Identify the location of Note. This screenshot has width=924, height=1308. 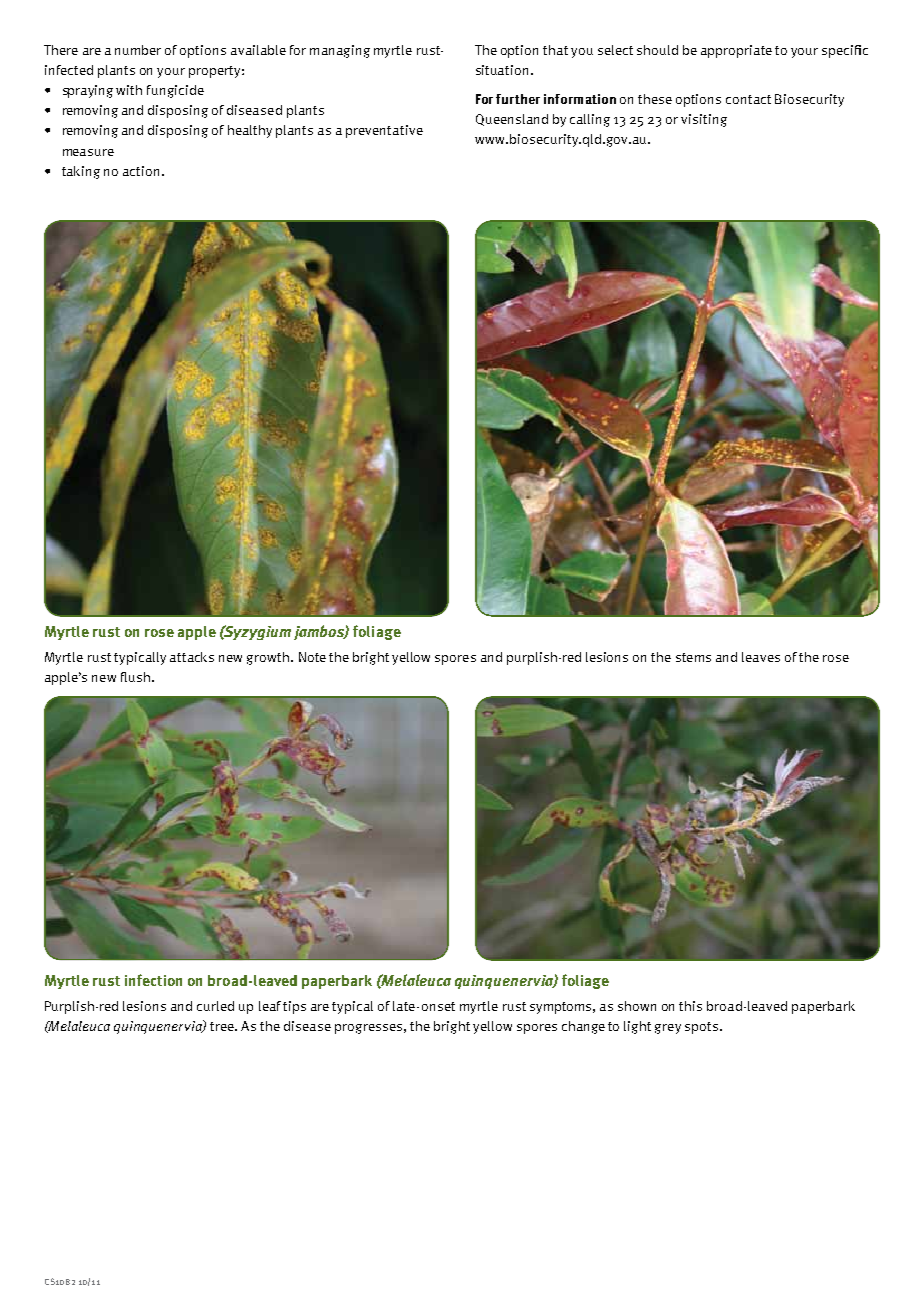
(312, 657).
